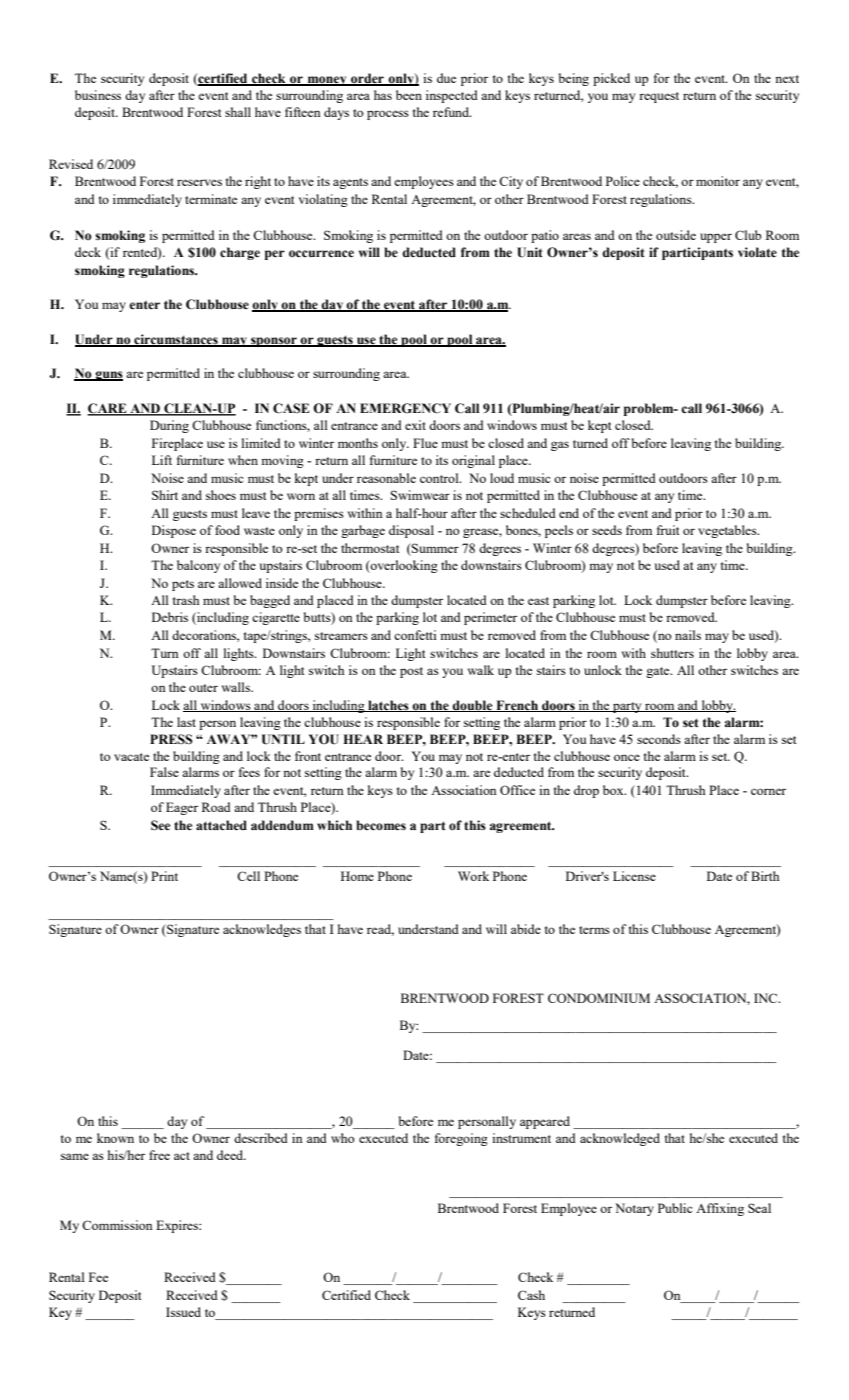 This screenshot has width=849, height=1400. I want to click on request, so click(659, 97).
